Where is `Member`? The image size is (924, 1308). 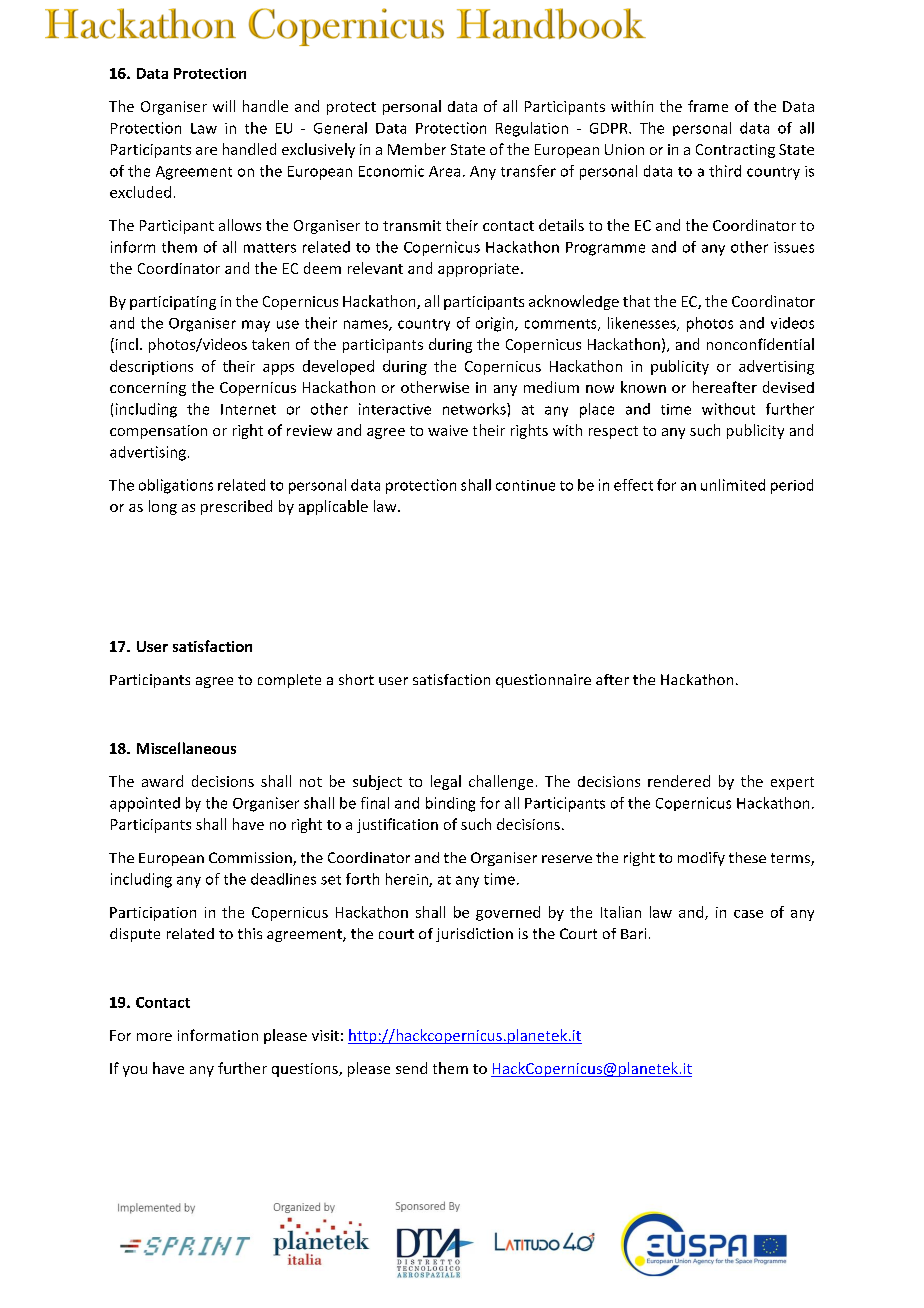
Member is located at coordinates (417, 149).
